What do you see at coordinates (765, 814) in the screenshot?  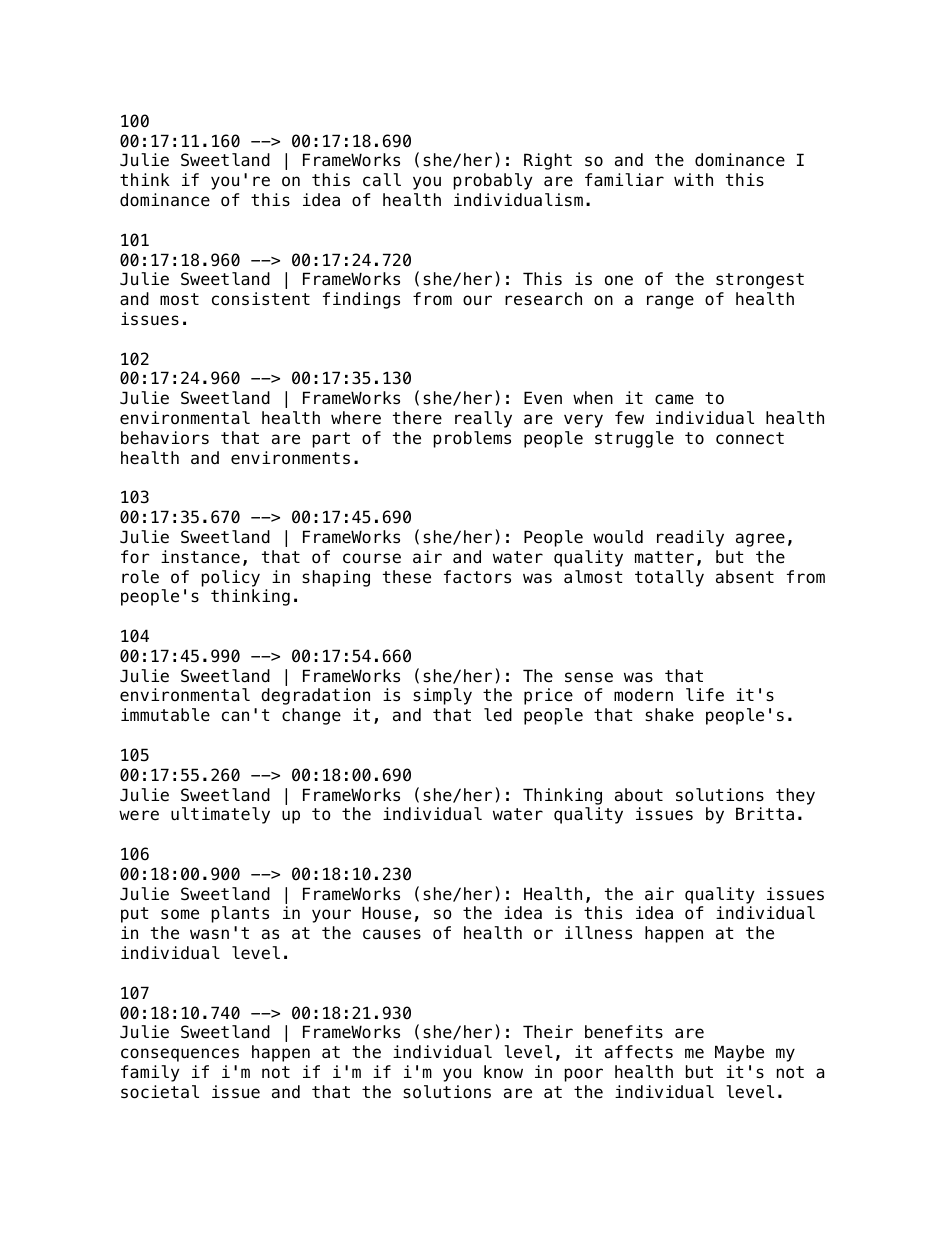 I see `Britta` at bounding box center [765, 814].
